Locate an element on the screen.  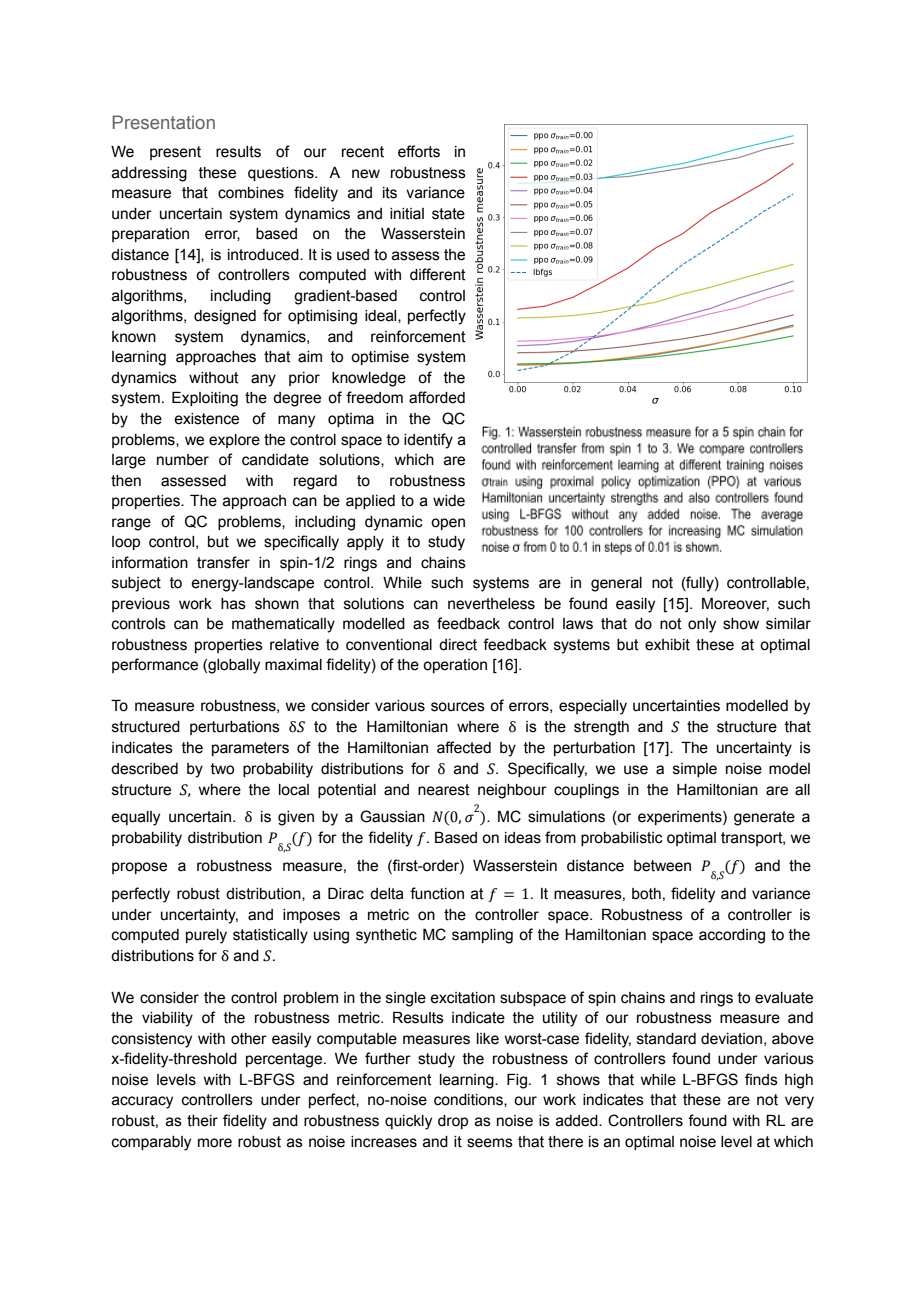
direct is located at coordinates (458, 645).
